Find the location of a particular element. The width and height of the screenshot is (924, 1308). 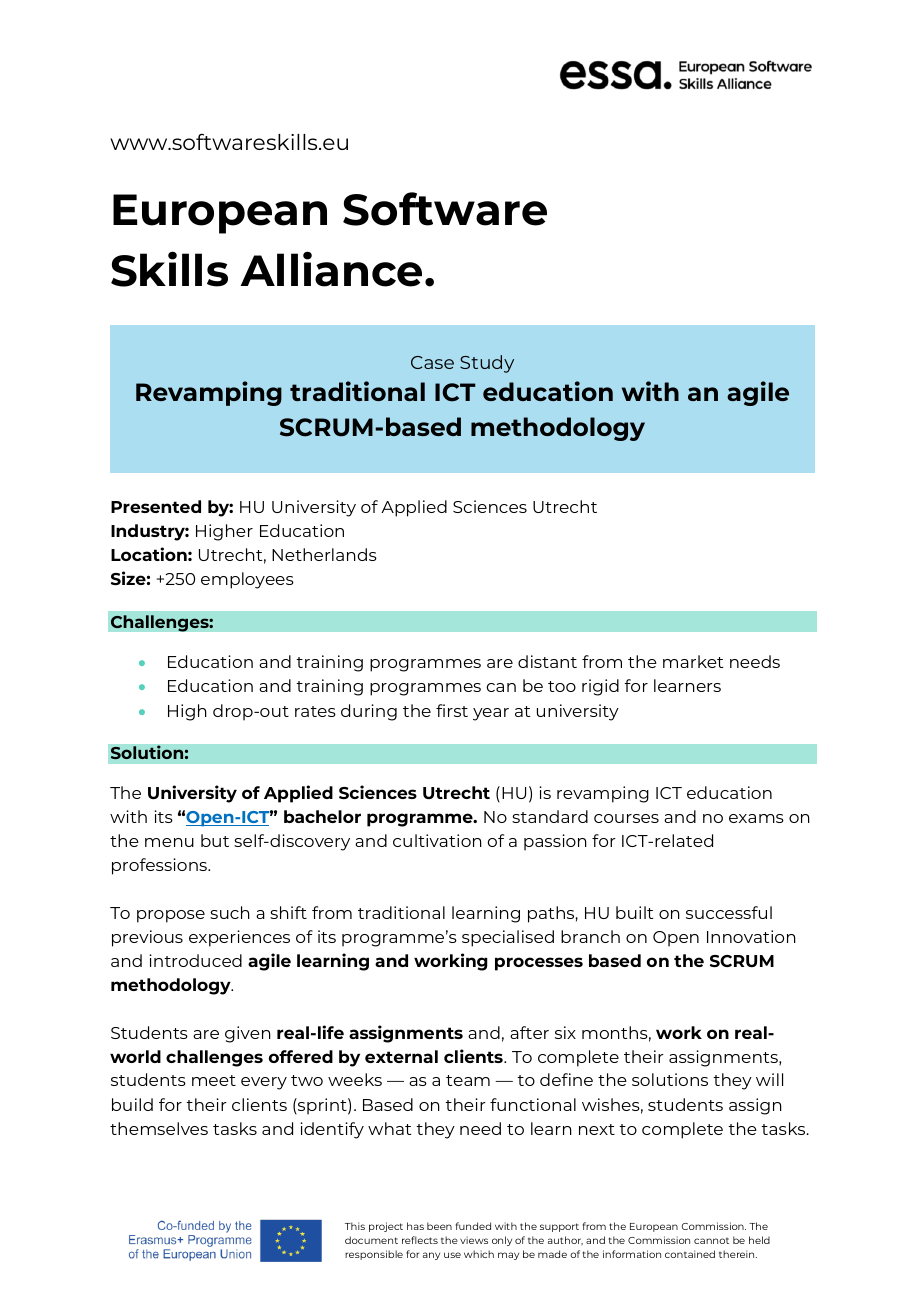

exams is located at coordinates (756, 818).
